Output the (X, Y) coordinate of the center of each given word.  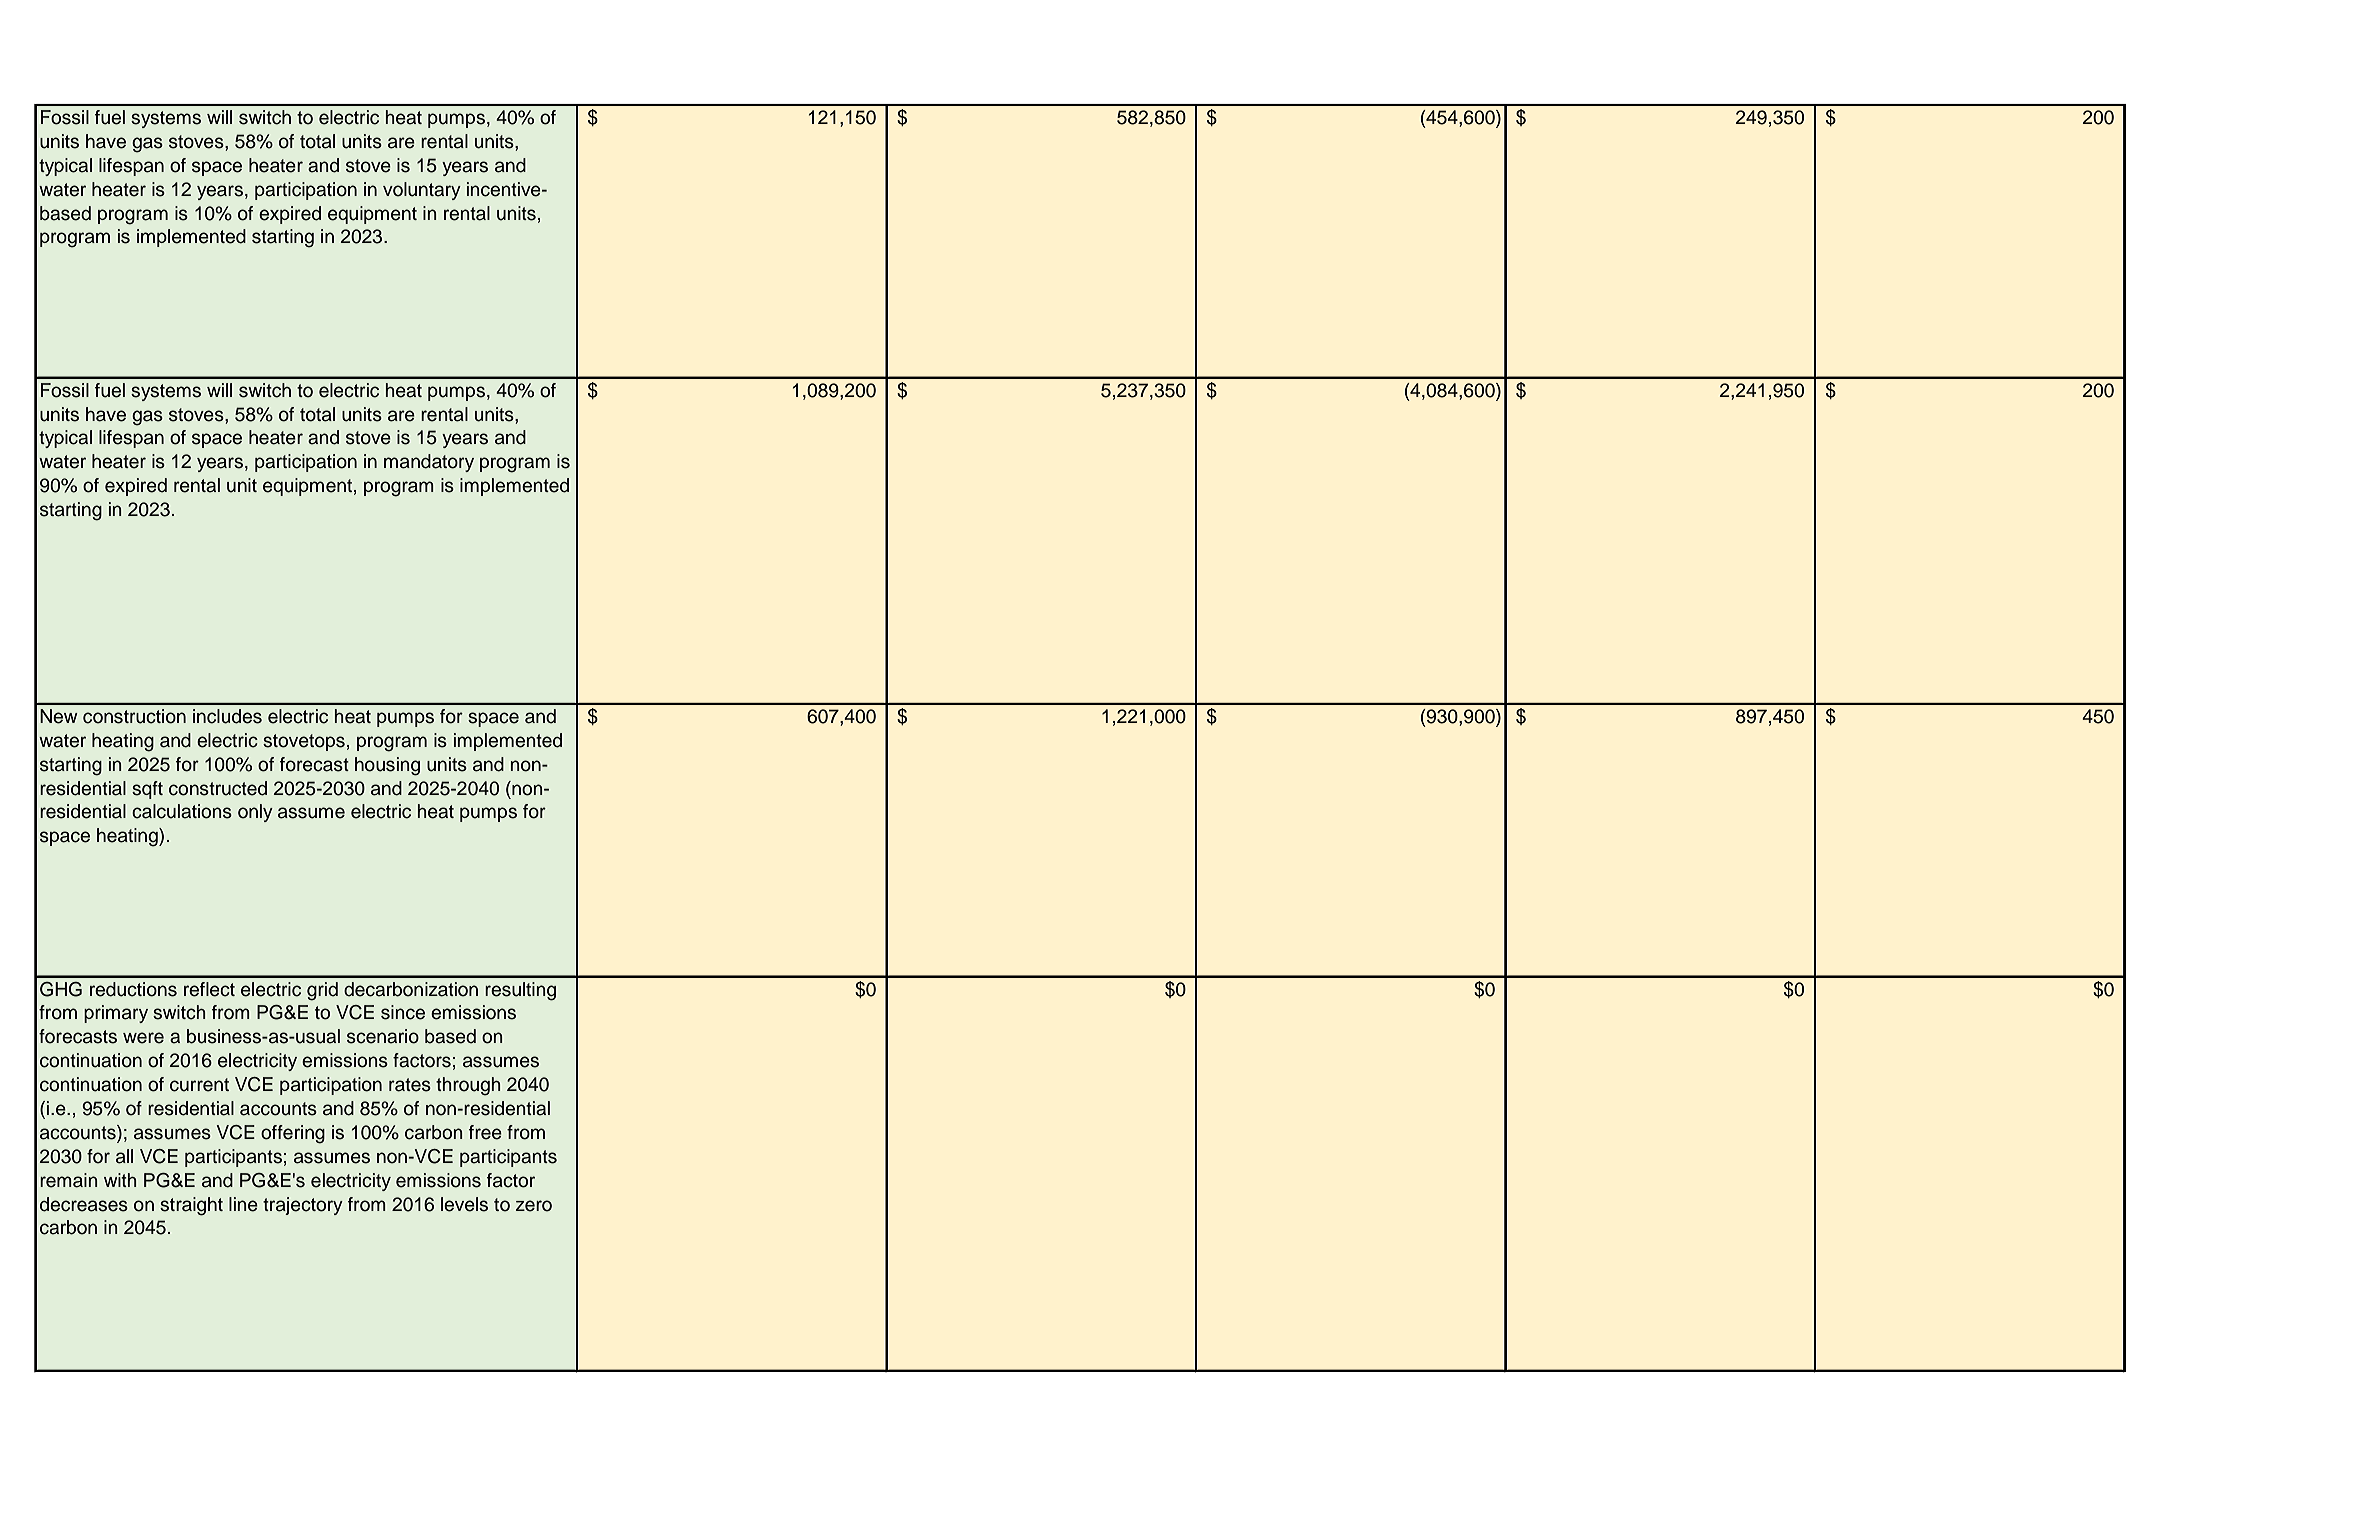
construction (134, 716)
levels (464, 1204)
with (120, 1180)
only (255, 813)
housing (387, 766)
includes (227, 716)
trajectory (303, 1206)
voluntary (422, 191)
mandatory (429, 463)
